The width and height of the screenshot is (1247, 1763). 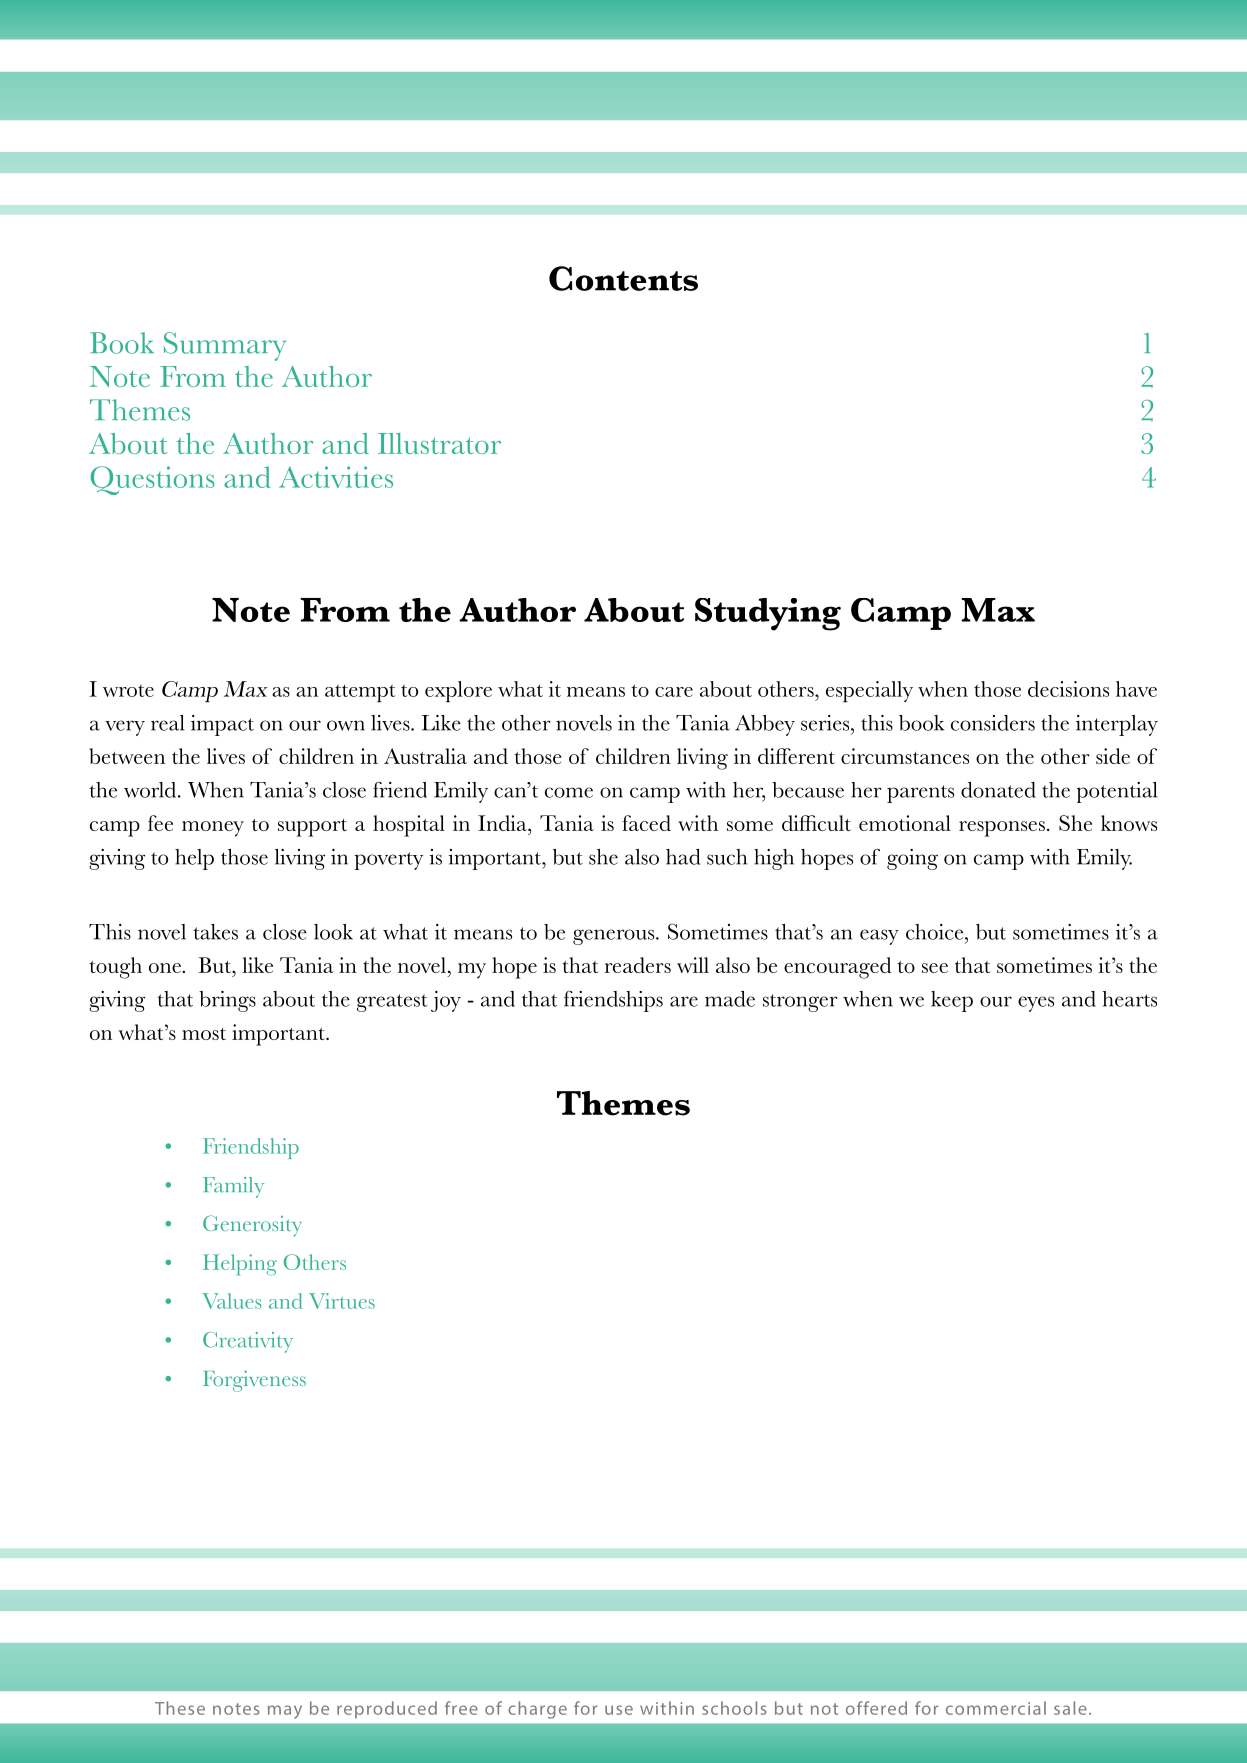 What do you see at coordinates (225, 346) in the screenshot?
I see `Summary` at bounding box center [225, 346].
